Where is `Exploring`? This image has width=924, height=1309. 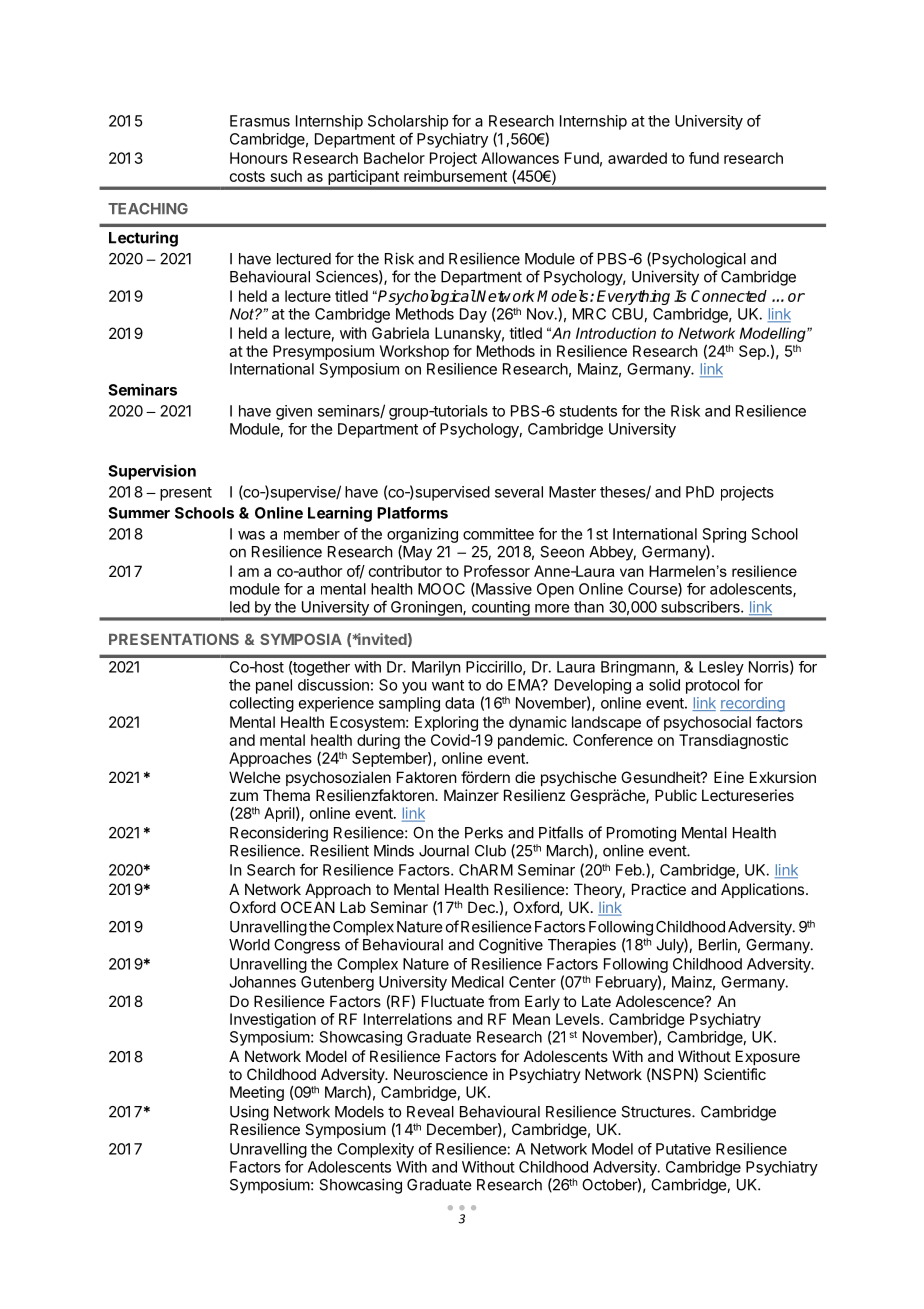 Exploring is located at coordinates (446, 723).
